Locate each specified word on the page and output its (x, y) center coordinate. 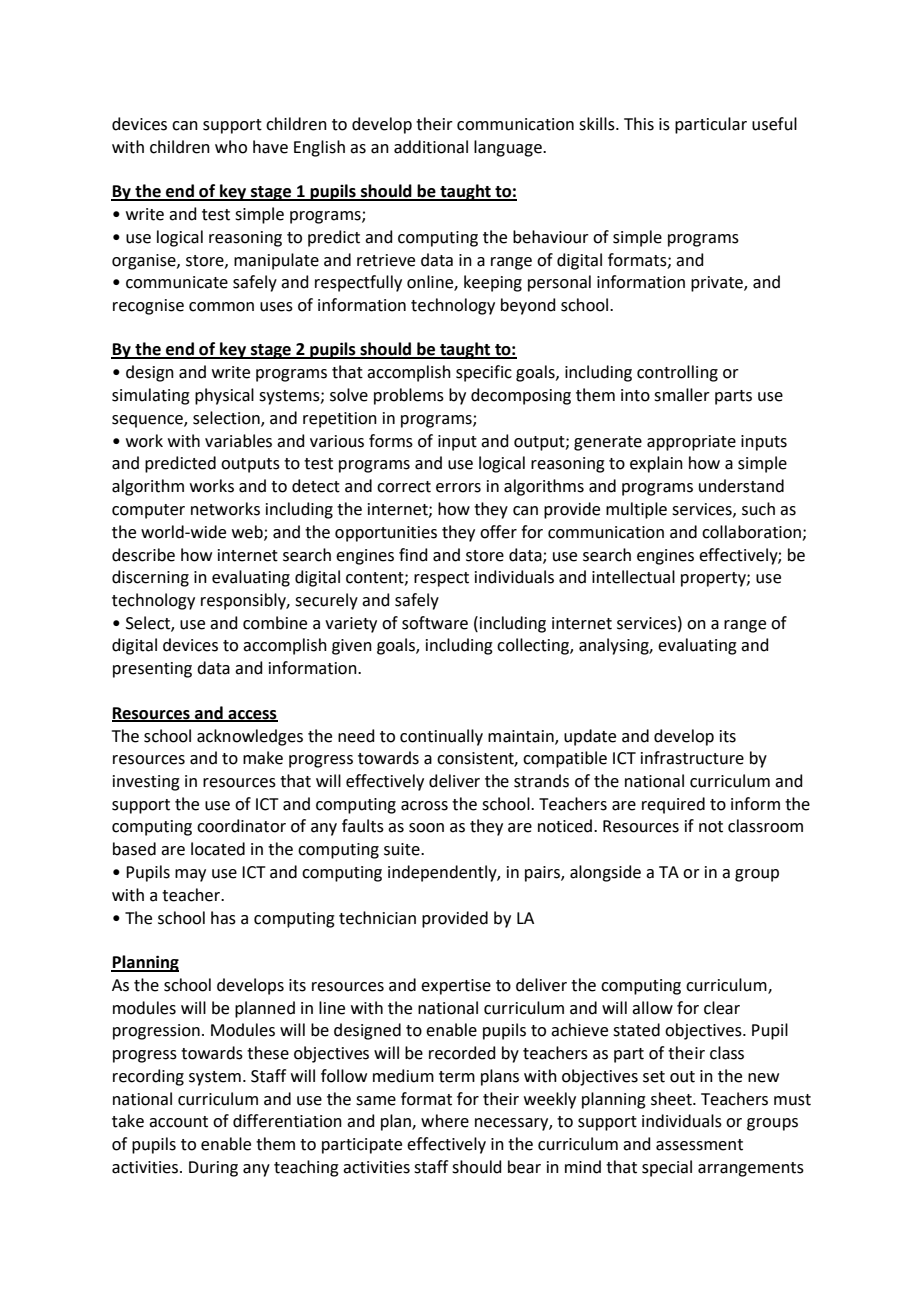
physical (224, 396)
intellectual (633, 577)
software (435, 623)
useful (774, 124)
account (178, 1122)
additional (431, 147)
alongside (605, 873)
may (190, 875)
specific (484, 373)
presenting (152, 670)
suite (403, 849)
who (231, 147)
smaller (682, 395)
